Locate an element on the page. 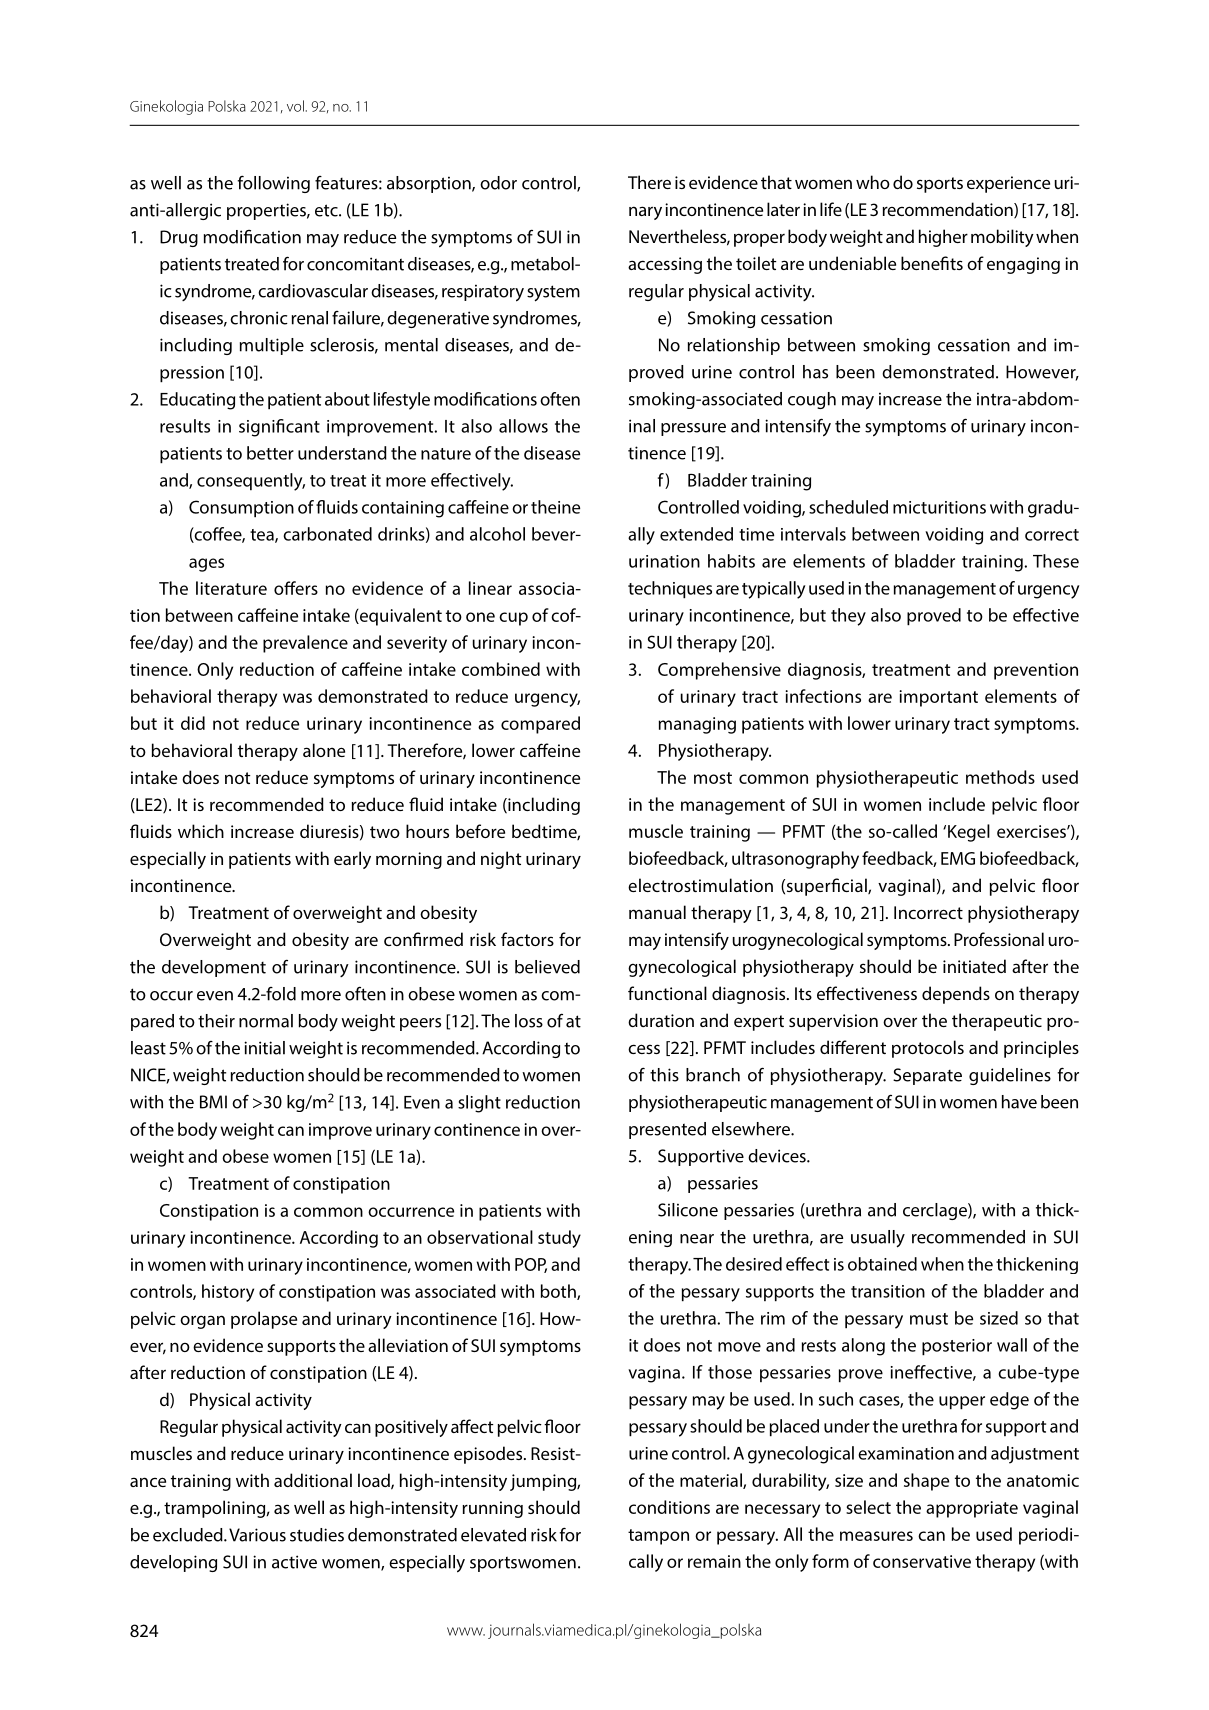  appropriate is located at coordinates (972, 1509).
